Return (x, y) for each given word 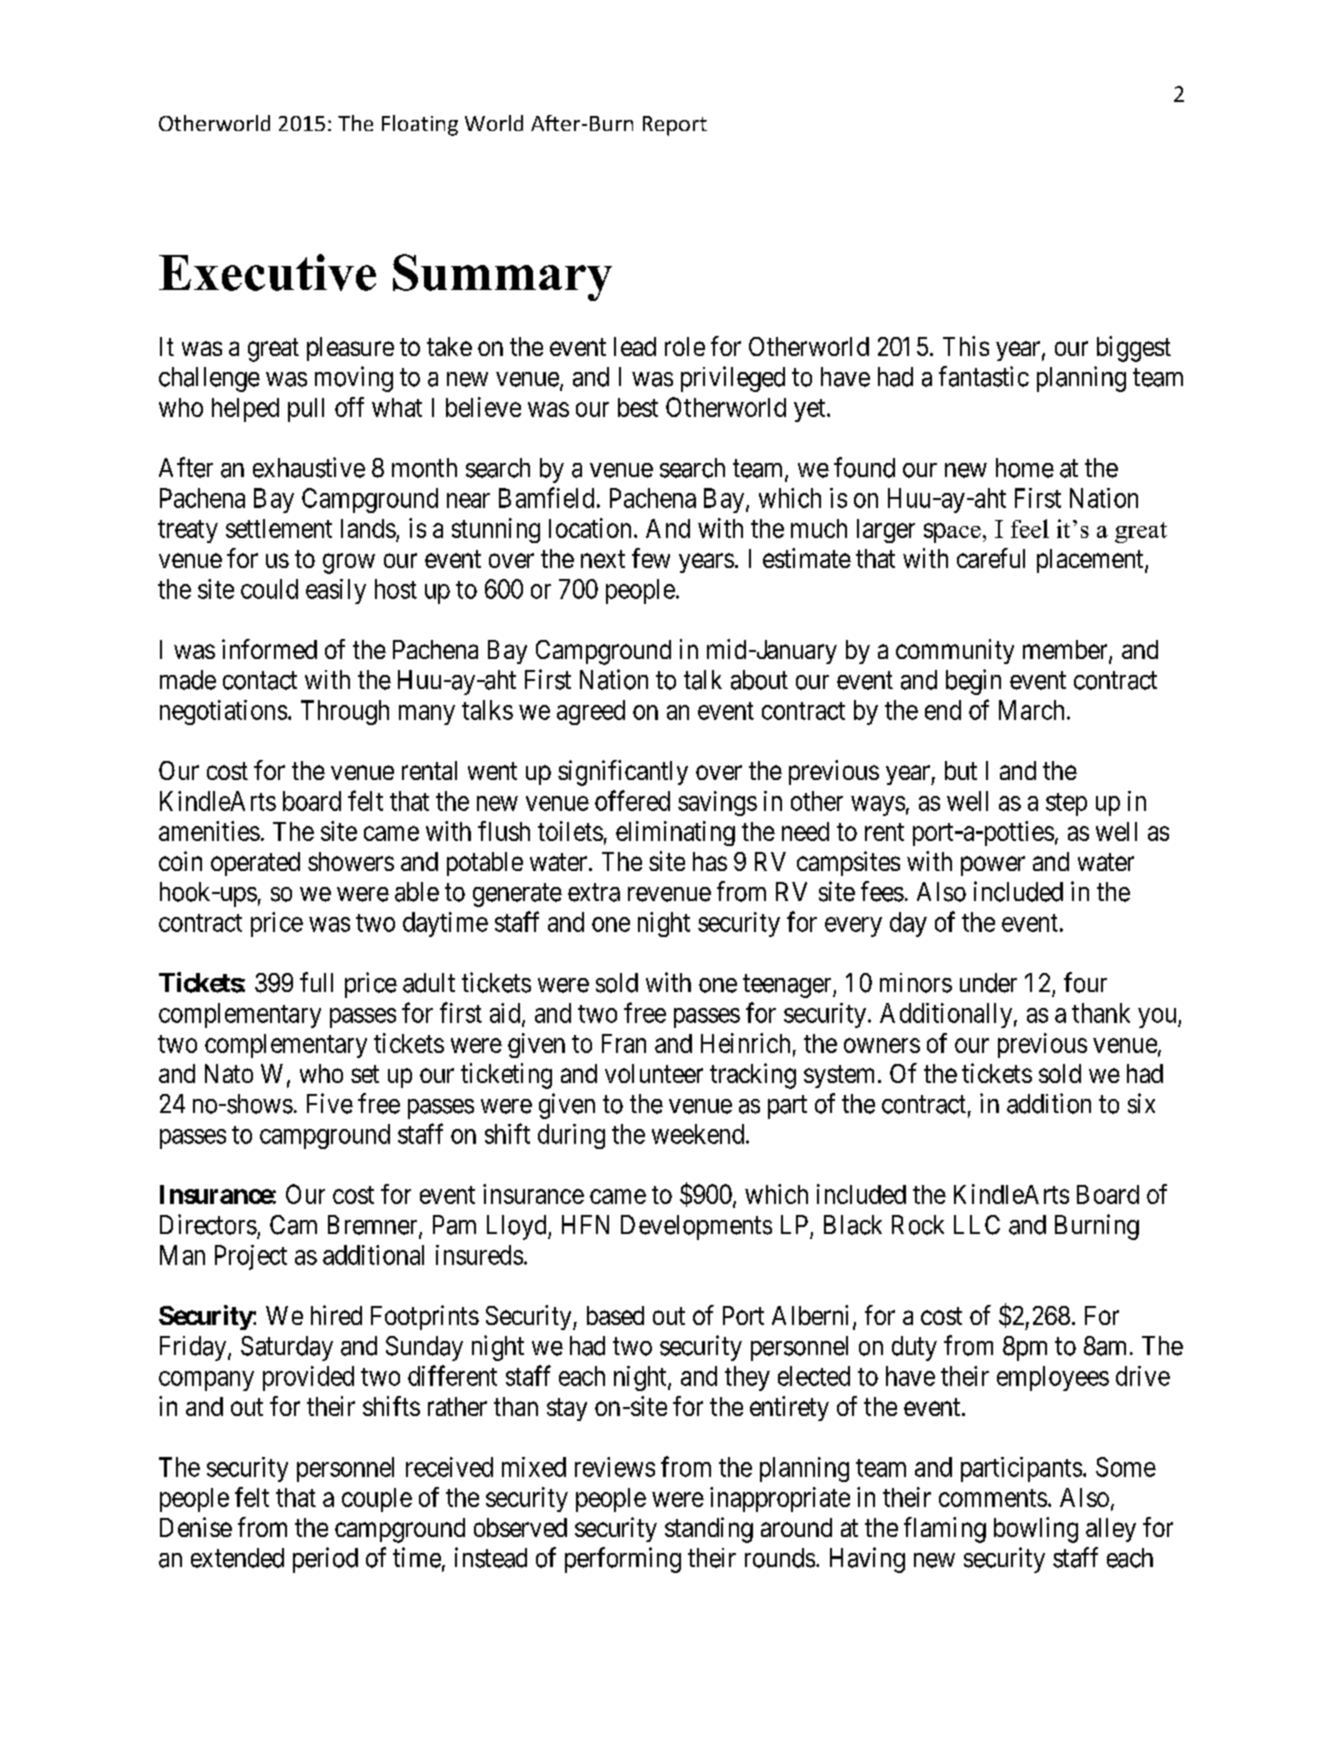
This (966, 346)
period (325, 1560)
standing (709, 1530)
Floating (420, 125)
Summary (502, 277)
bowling (1036, 1530)
